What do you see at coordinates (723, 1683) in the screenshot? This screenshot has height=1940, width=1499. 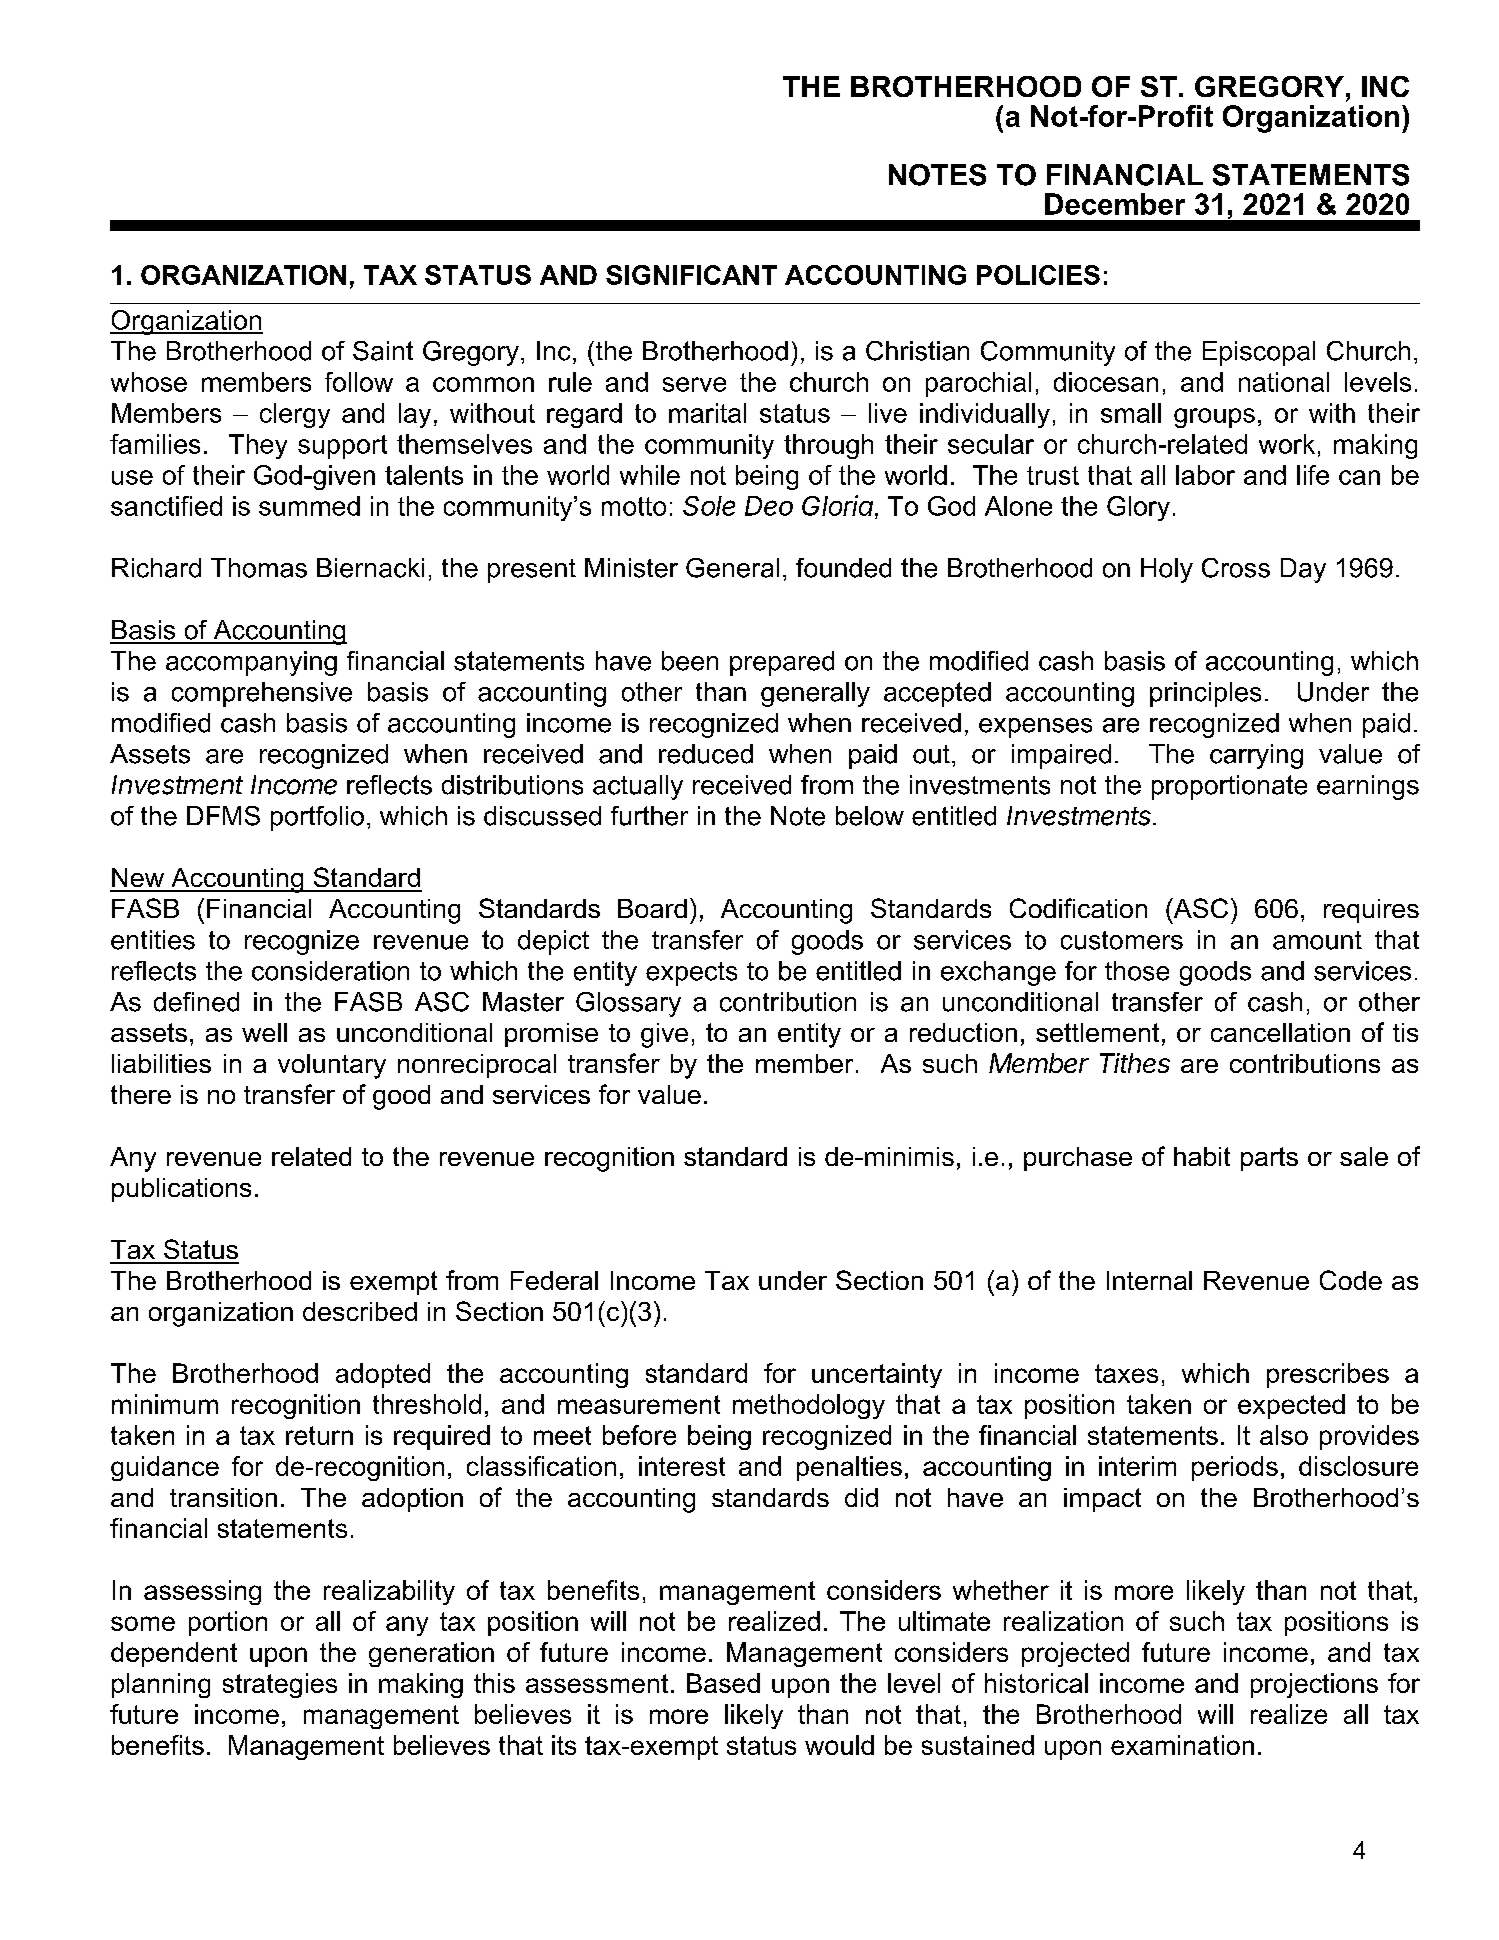 I see `Based` at bounding box center [723, 1683].
